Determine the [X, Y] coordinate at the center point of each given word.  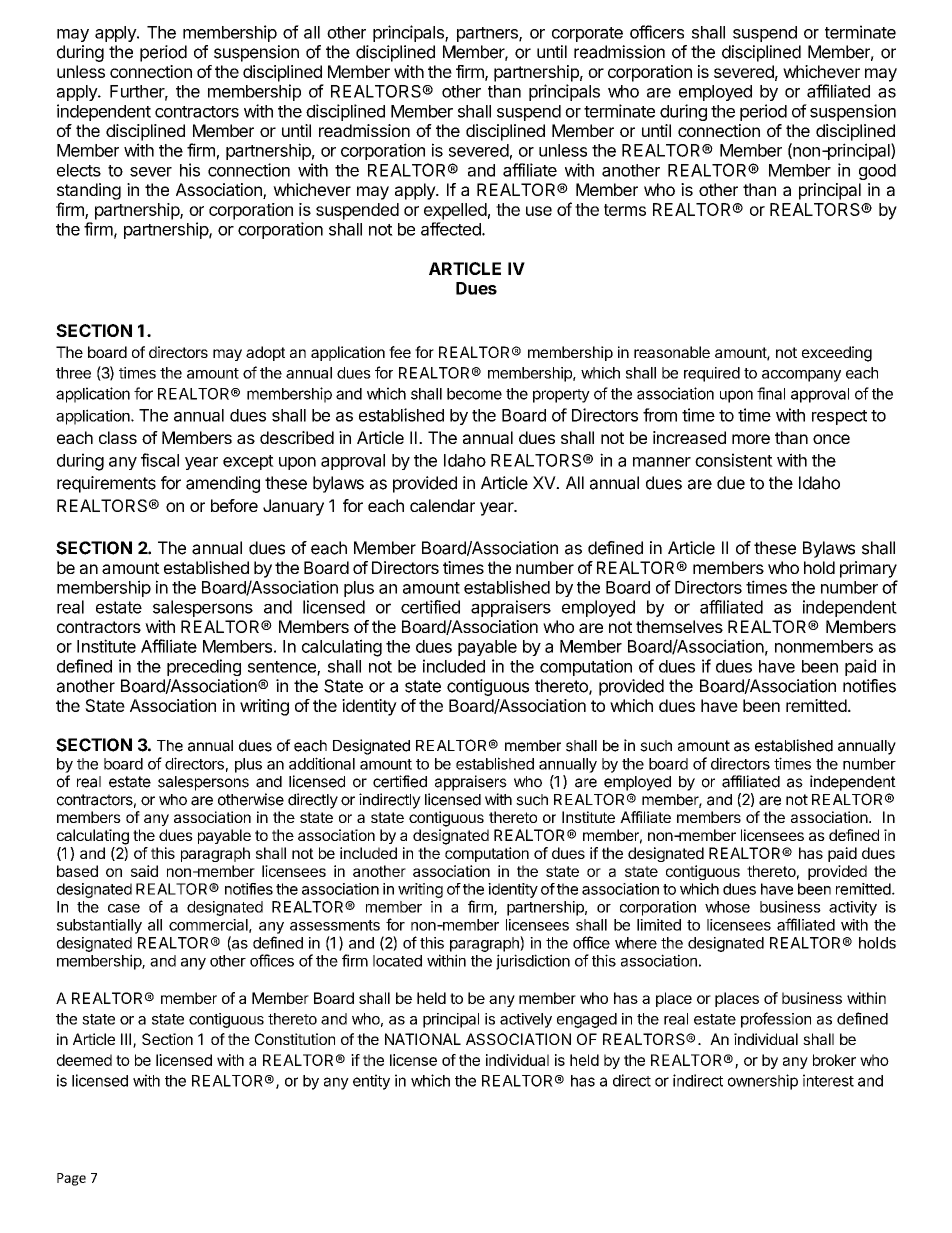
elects [79, 170]
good [877, 172]
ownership [763, 1082]
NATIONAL [423, 1039]
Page [71, 1179]
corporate [587, 34]
